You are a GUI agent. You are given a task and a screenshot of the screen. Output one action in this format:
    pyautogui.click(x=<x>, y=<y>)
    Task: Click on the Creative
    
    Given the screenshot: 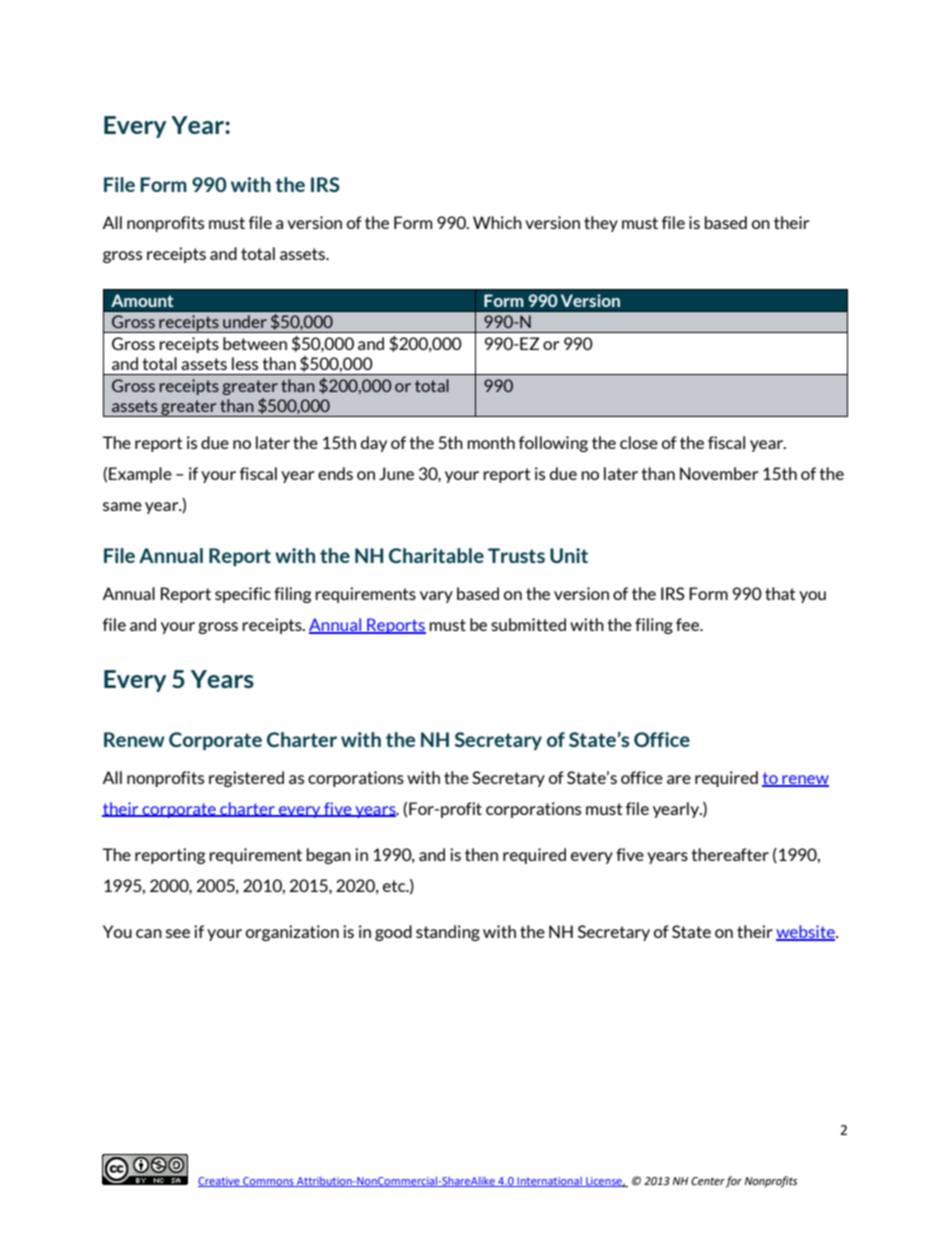 What is the action you would take?
    pyautogui.click(x=220, y=1182)
